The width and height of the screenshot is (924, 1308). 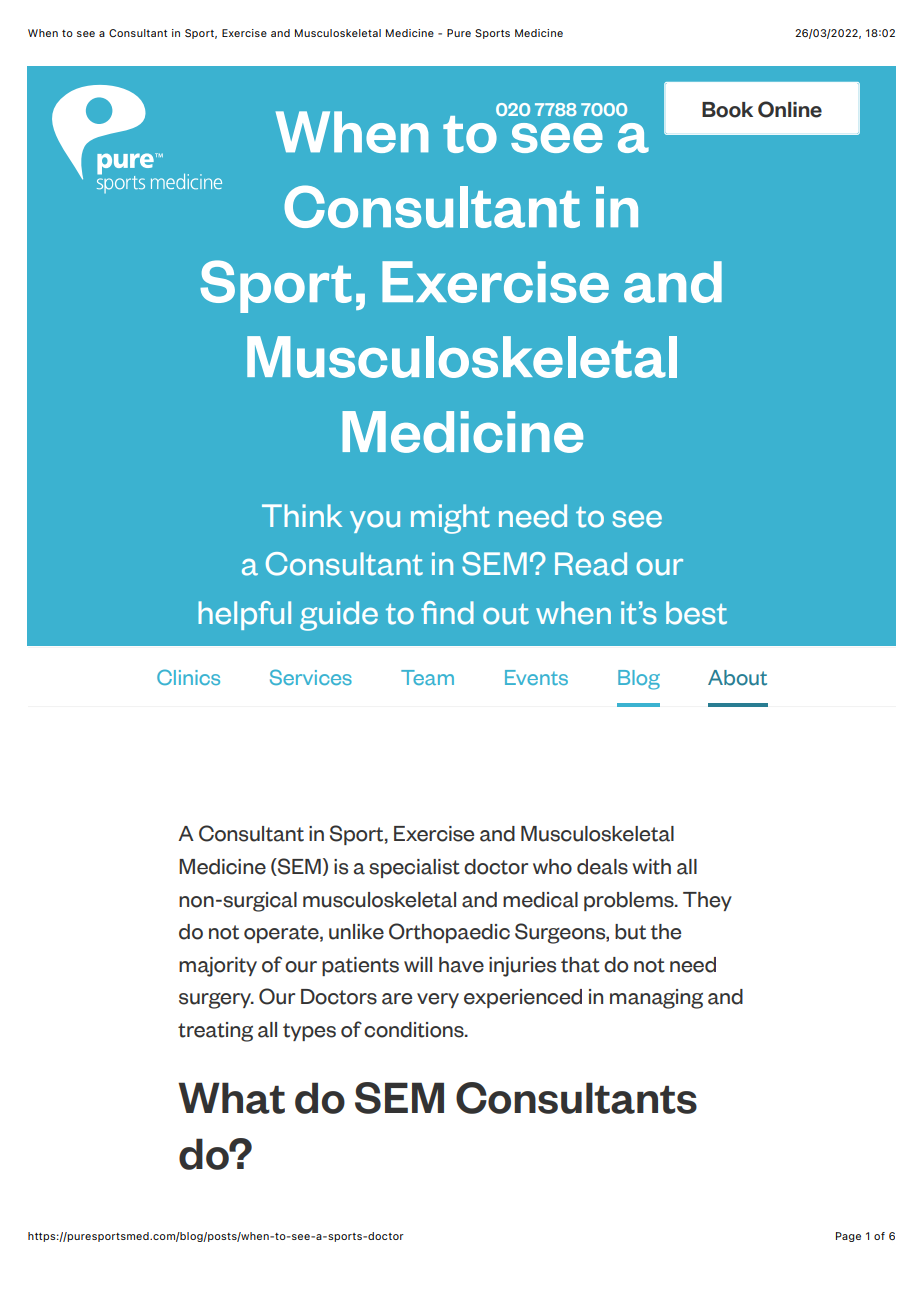 I want to click on Think, so click(x=302, y=515).
